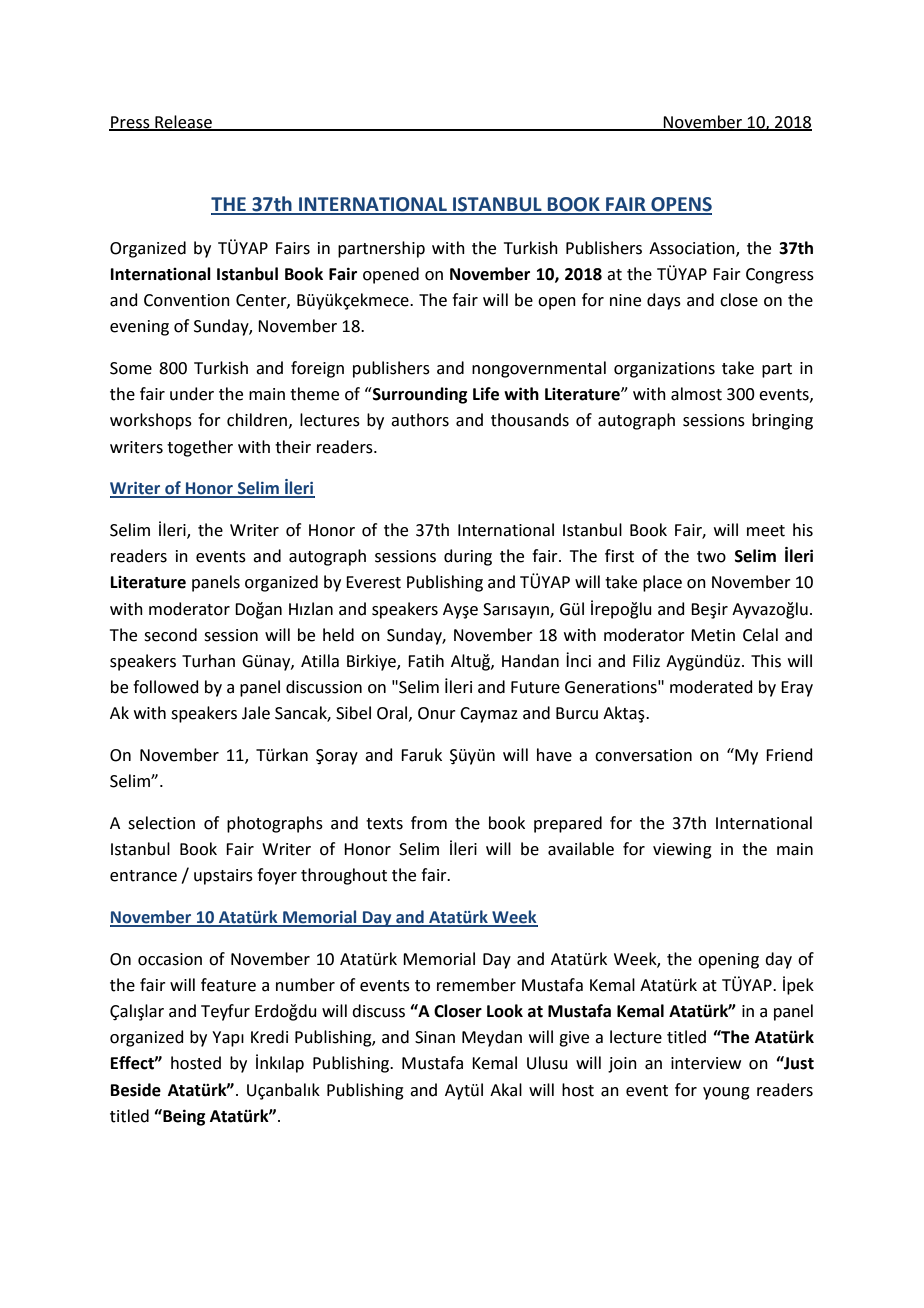 The width and height of the page is (924, 1308). I want to click on Release, so click(183, 122).
